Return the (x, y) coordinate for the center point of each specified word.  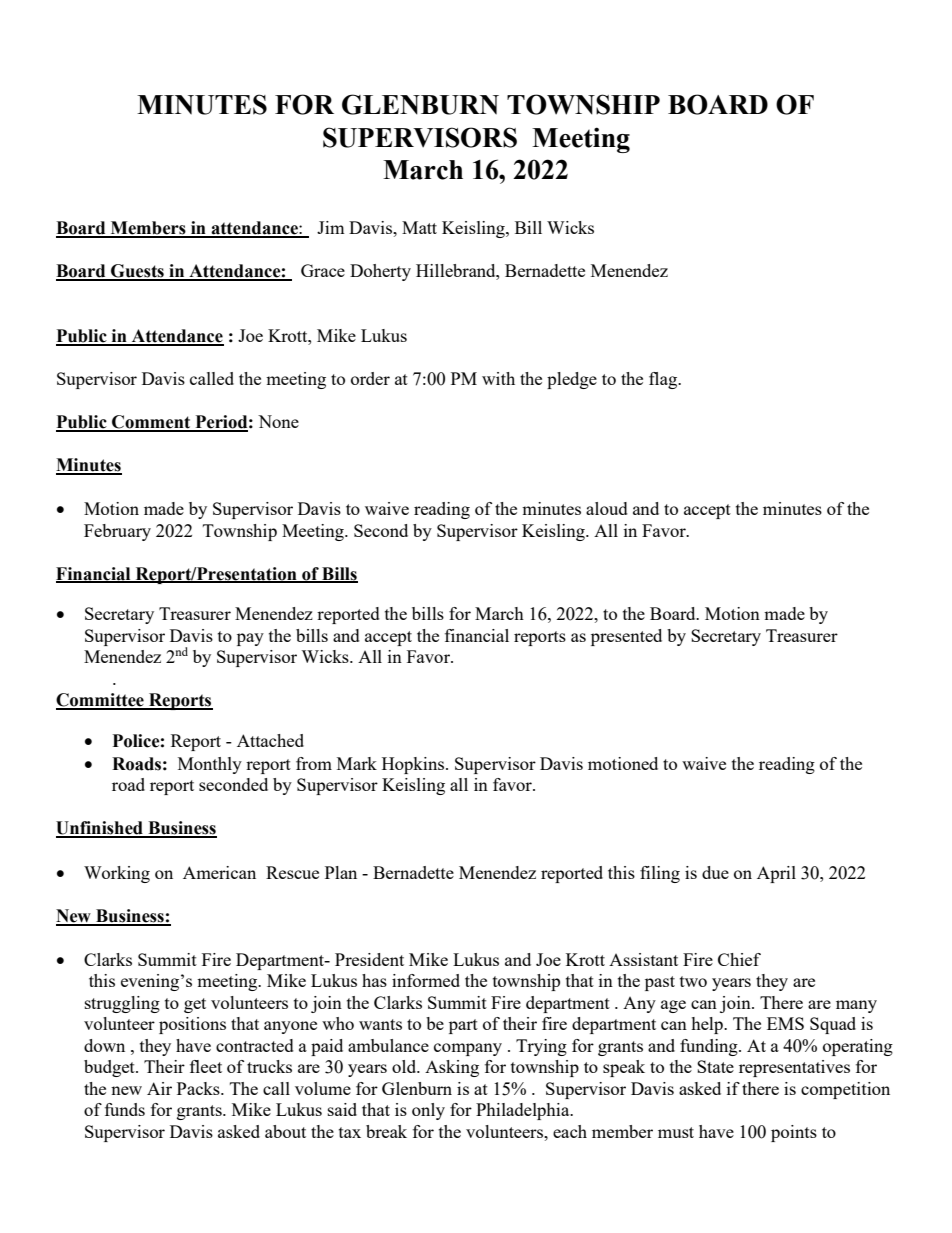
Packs (199, 1088)
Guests (137, 272)
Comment (151, 423)
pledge (572, 380)
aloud (607, 508)
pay (250, 639)
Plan (341, 872)
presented (626, 637)
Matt (419, 227)
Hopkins (414, 765)
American (219, 872)
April (776, 874)
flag (664, 380)
